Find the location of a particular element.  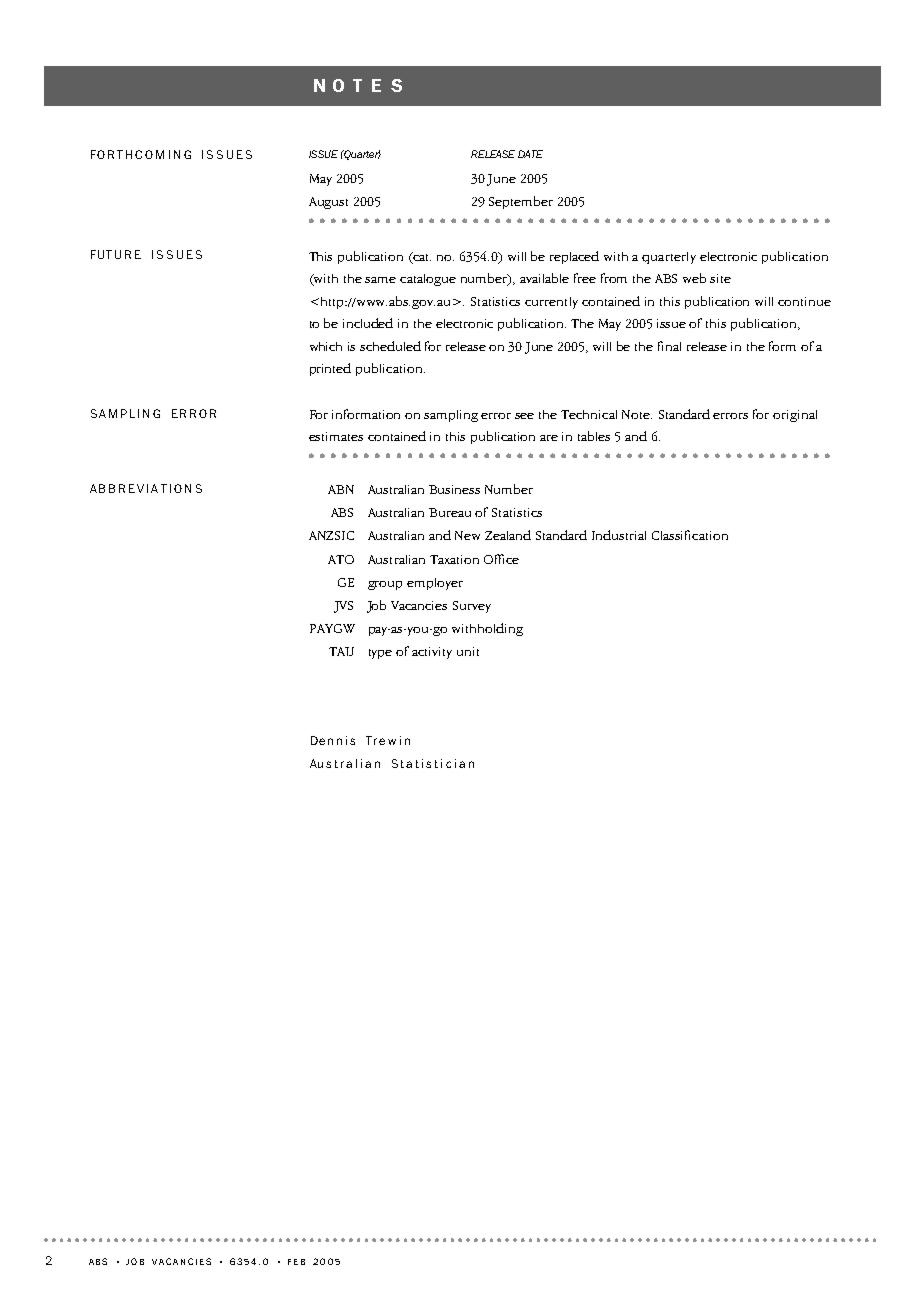

type is located at coordinates (380, 654).
